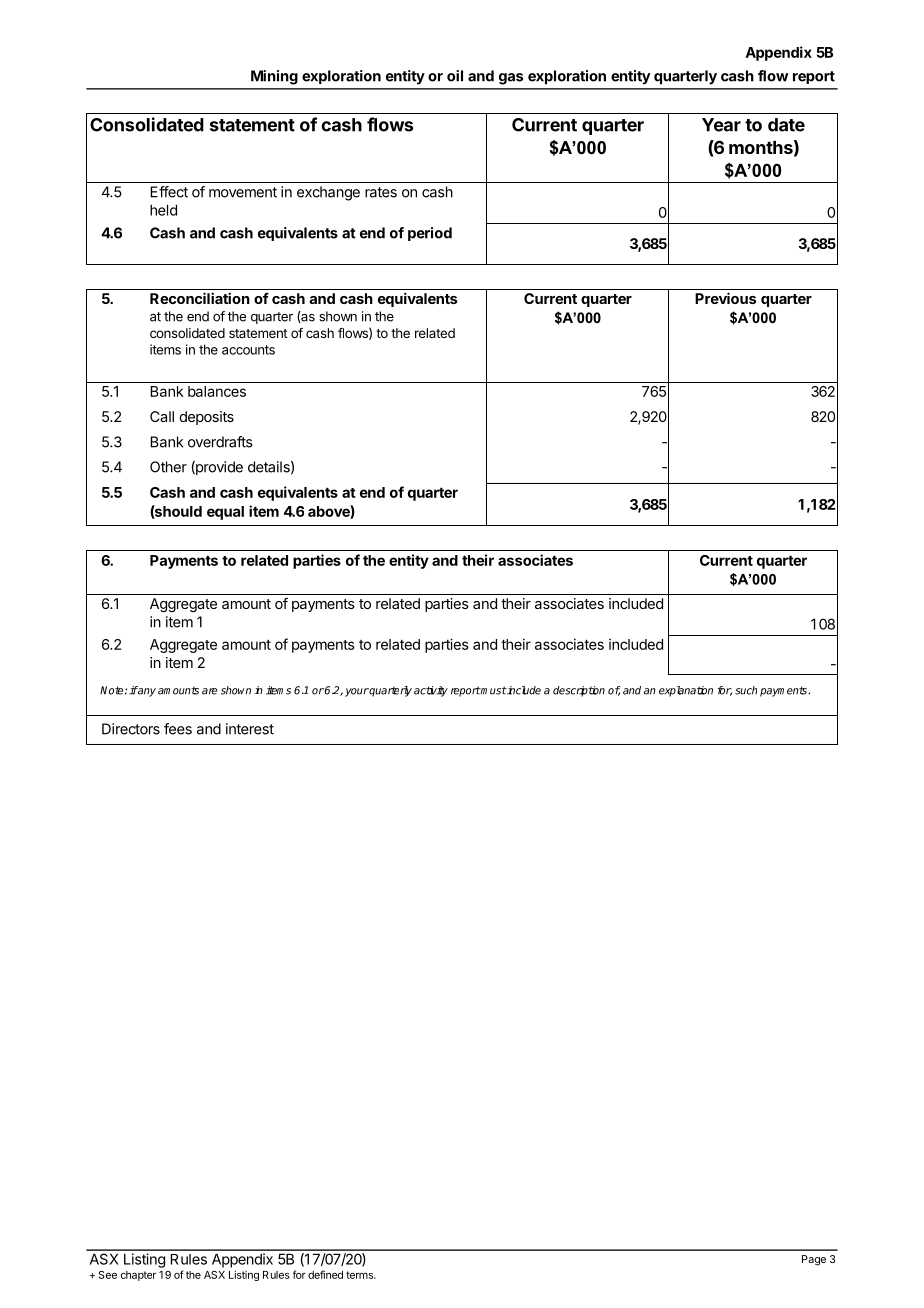 The image size is (924, 1308). Describe the element at coordinates (721, 125) in the image. I see `Year` at that location.
